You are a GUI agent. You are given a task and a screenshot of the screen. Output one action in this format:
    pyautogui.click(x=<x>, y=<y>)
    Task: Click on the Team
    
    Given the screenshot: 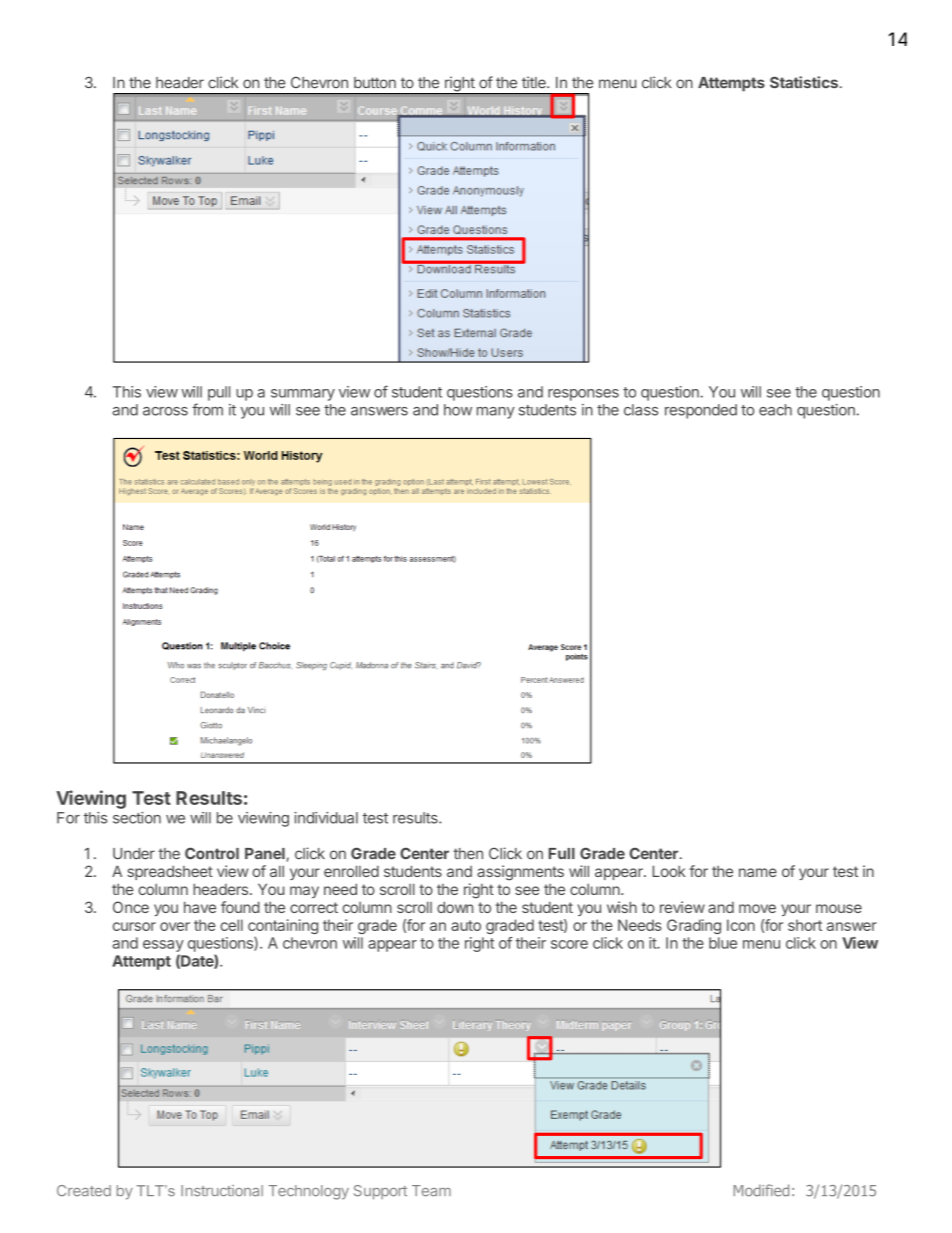 What is the action you would take?
    pyautogui.click(x=431, y=1191)
